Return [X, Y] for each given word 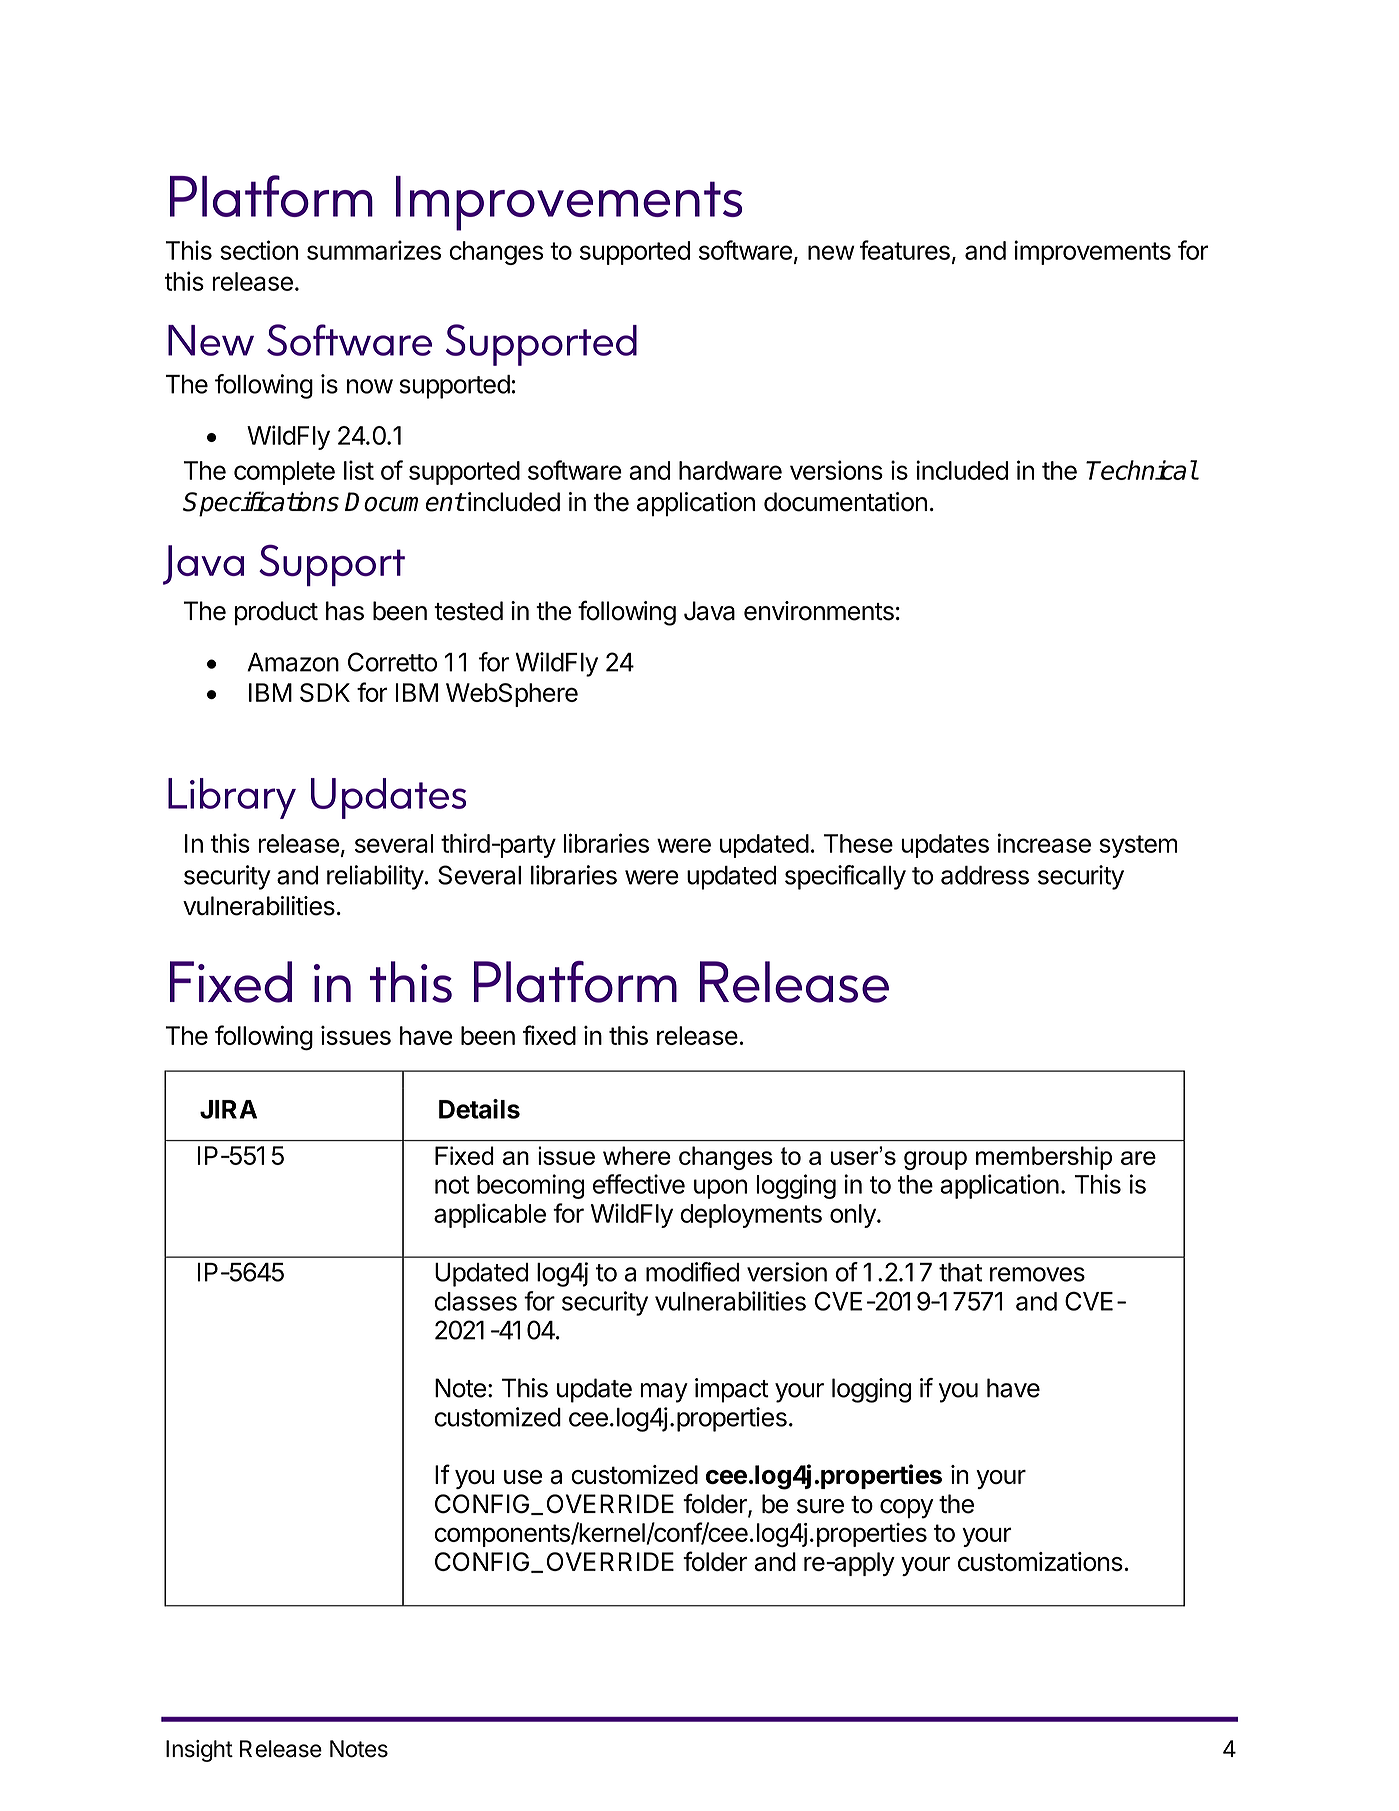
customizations [1040, 1562]
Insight [199, 1751]
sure [820, 1506]
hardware [730, 470]
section [259, 250]
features [905, 250]
